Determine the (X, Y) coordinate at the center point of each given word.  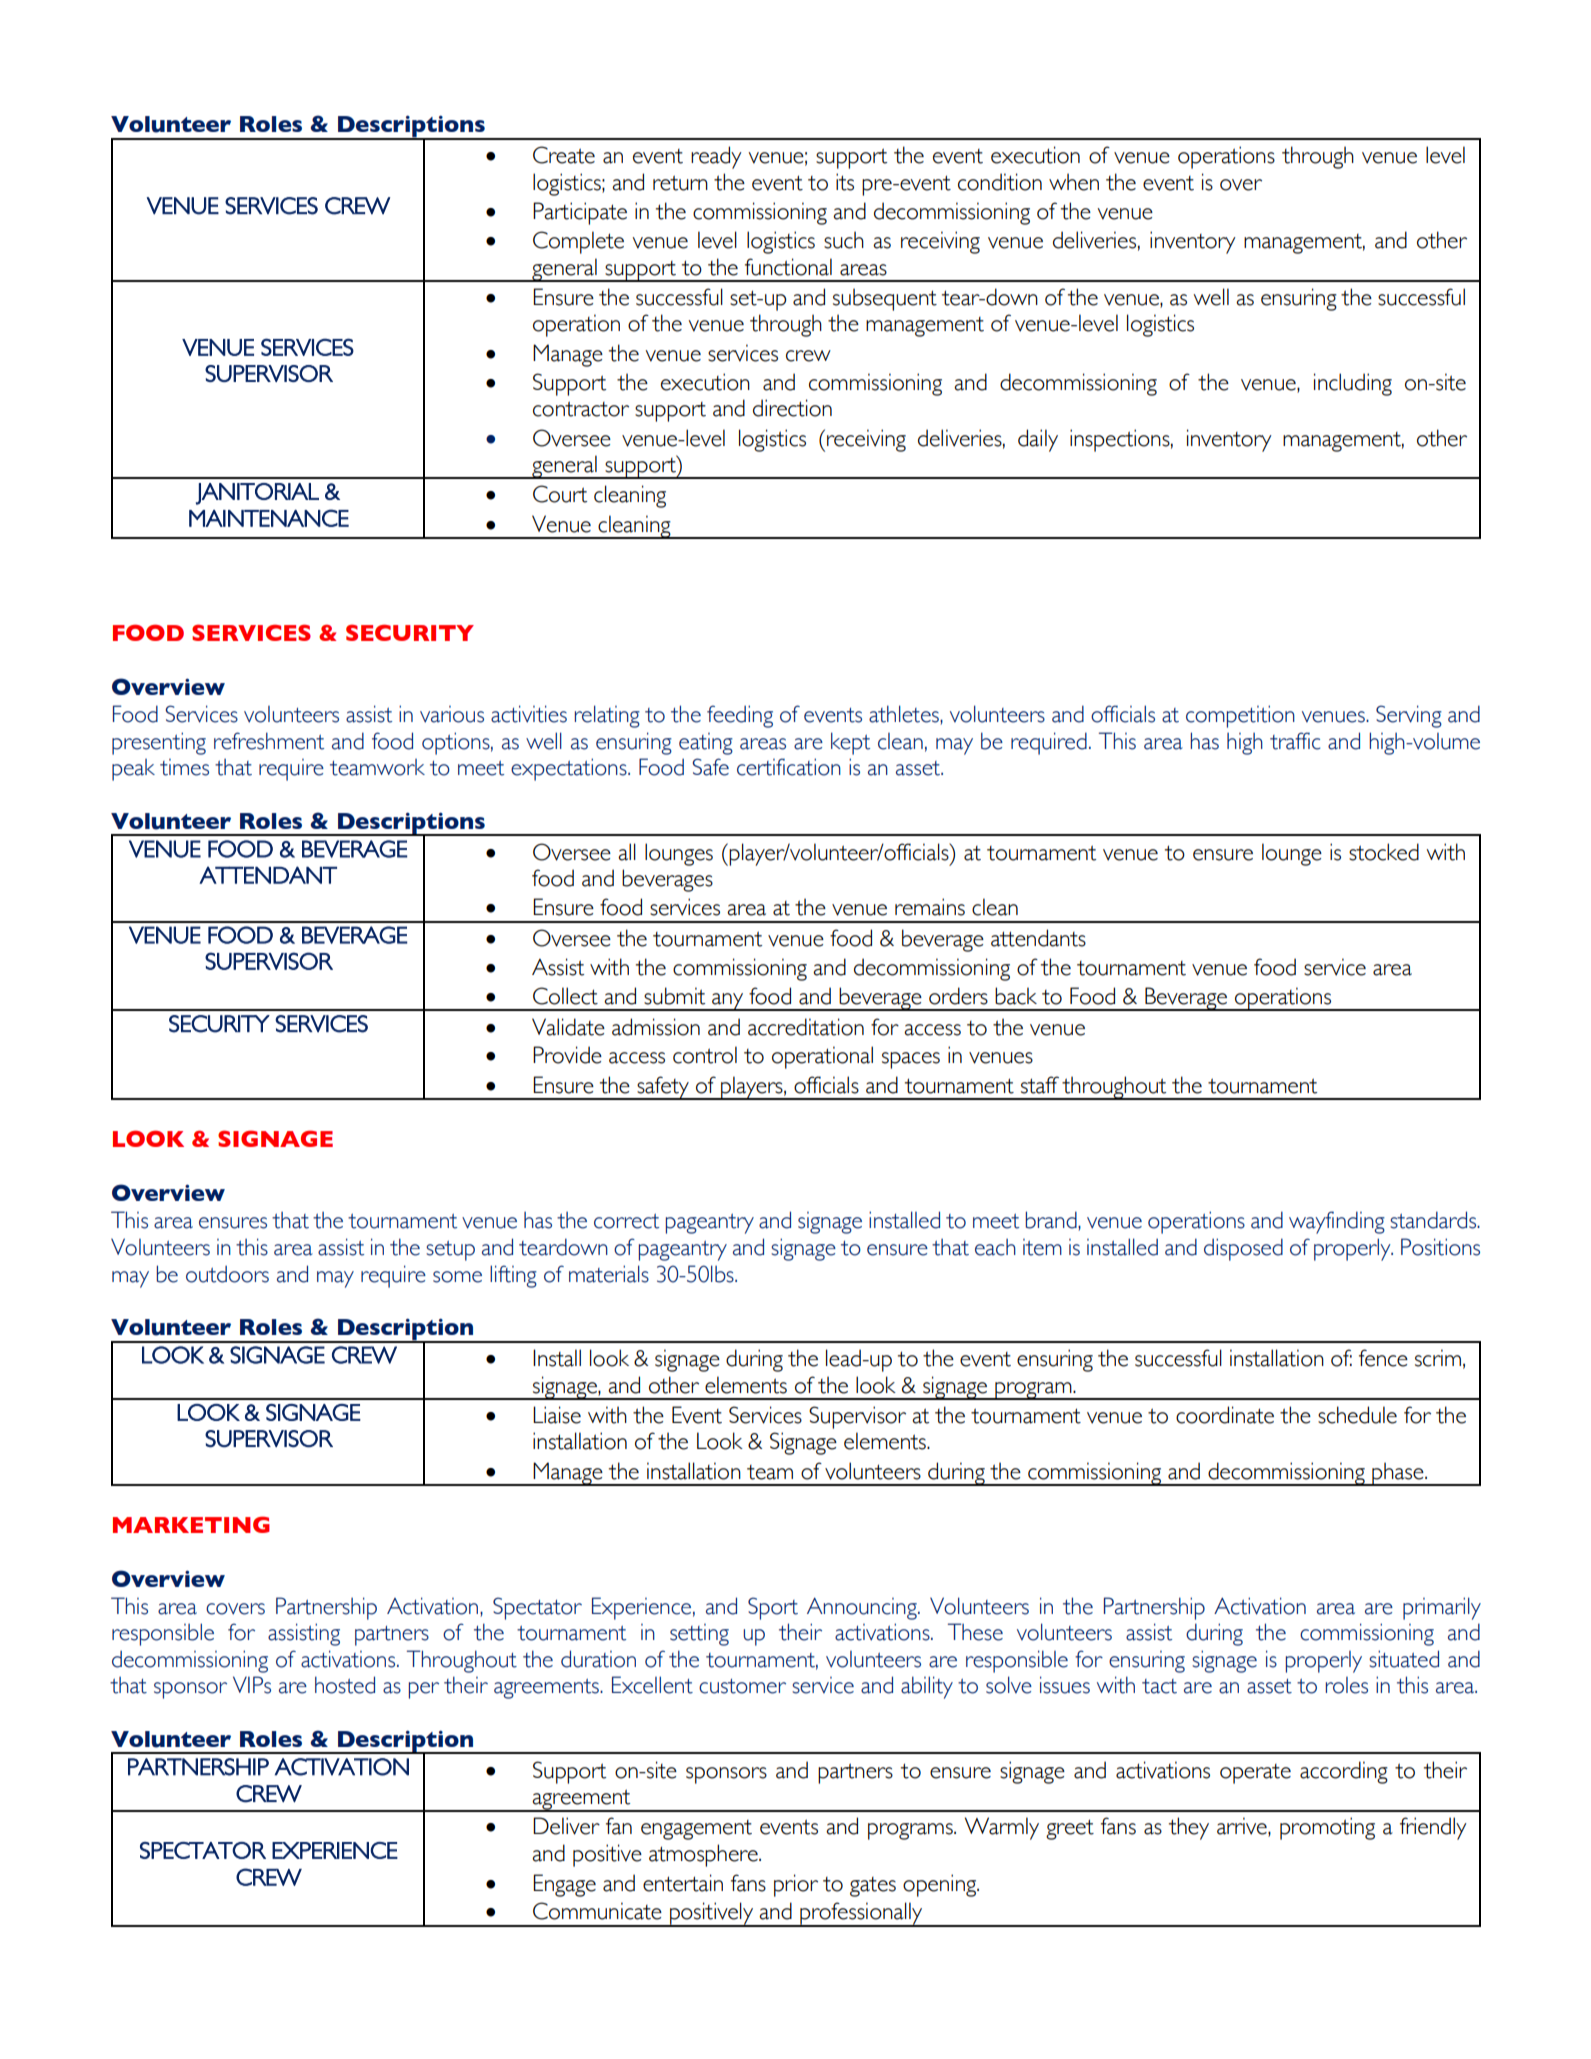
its (845, 182)
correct (626, 1221)
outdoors (227, 1274)
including (1353, 384)
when (1074, 182)
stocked (1384, 852)
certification (789, 767)
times (184, 767)
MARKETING (191, 1524)
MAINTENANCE (269, 518)
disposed (1243, 1249)
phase (1398, 1474)
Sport (773, 1608)
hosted (345, 1685)
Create (564, 155)
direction (792, 408)
